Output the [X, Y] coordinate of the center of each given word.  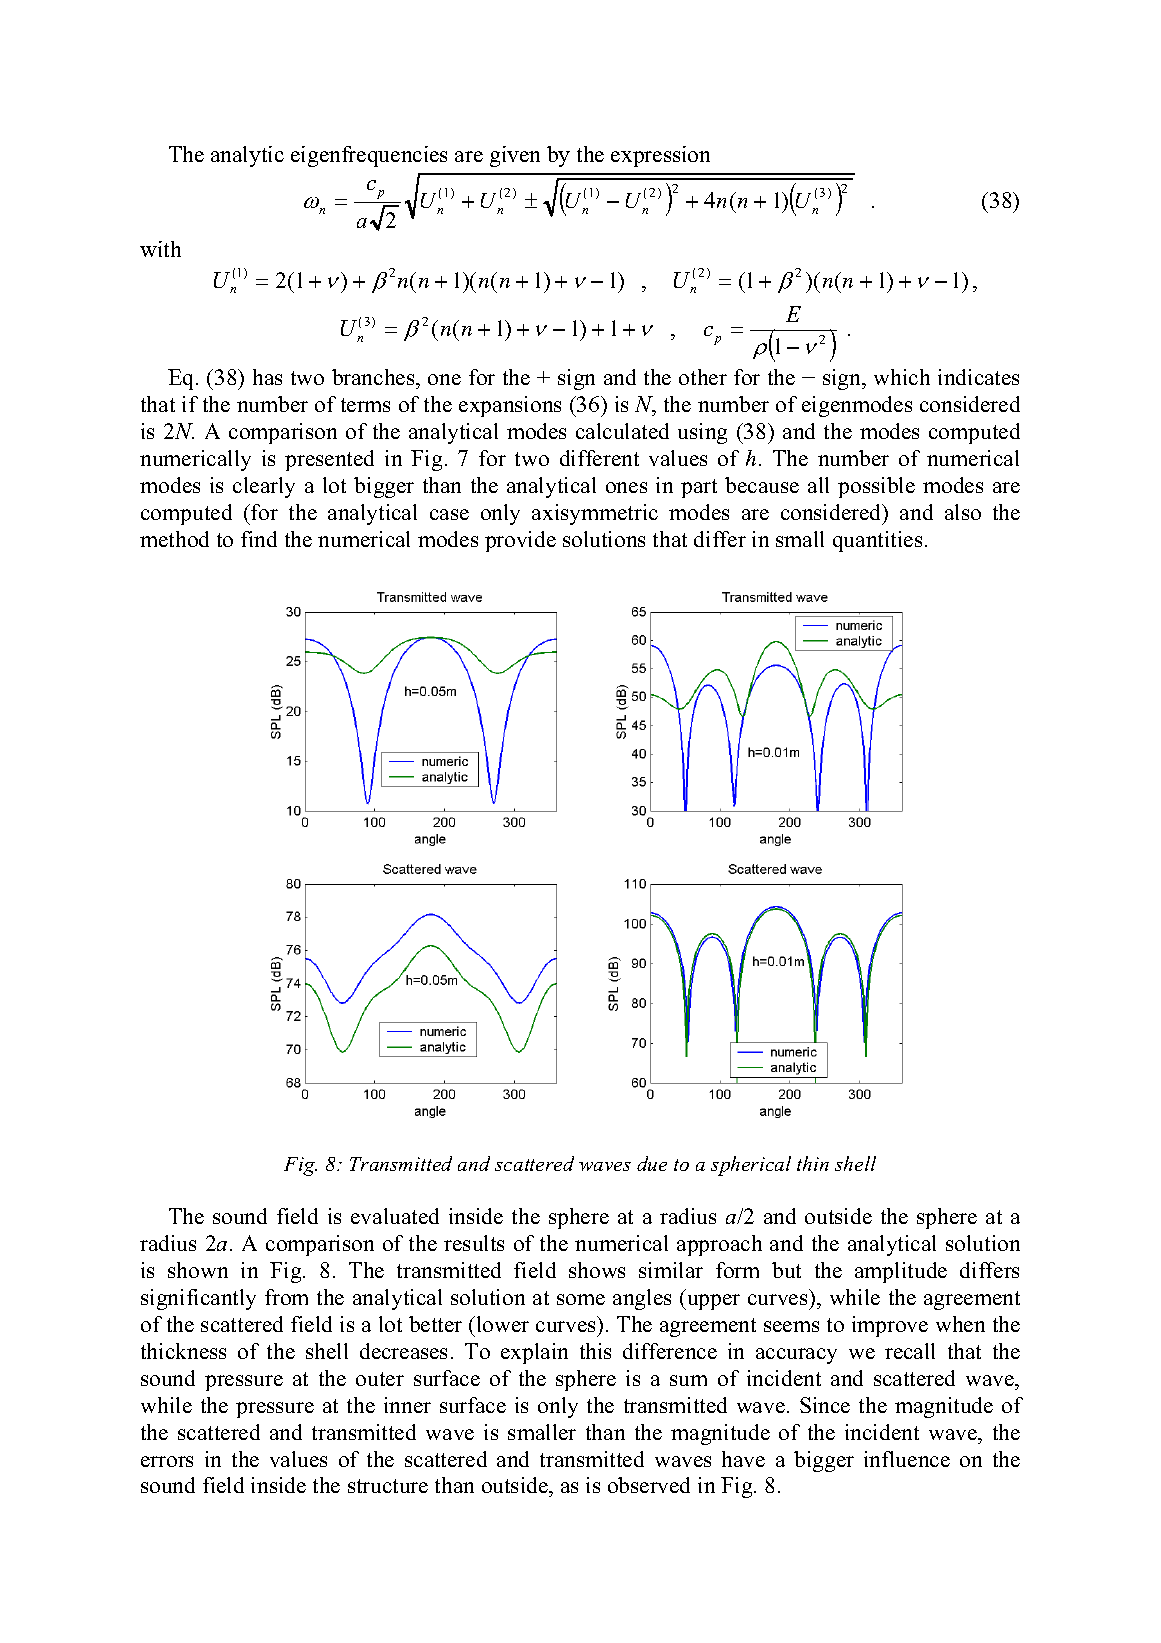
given [515, 156]
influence [907, 1459]
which [902, 377]
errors [167, 1461]
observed [649, 1485]
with [160, 249]
